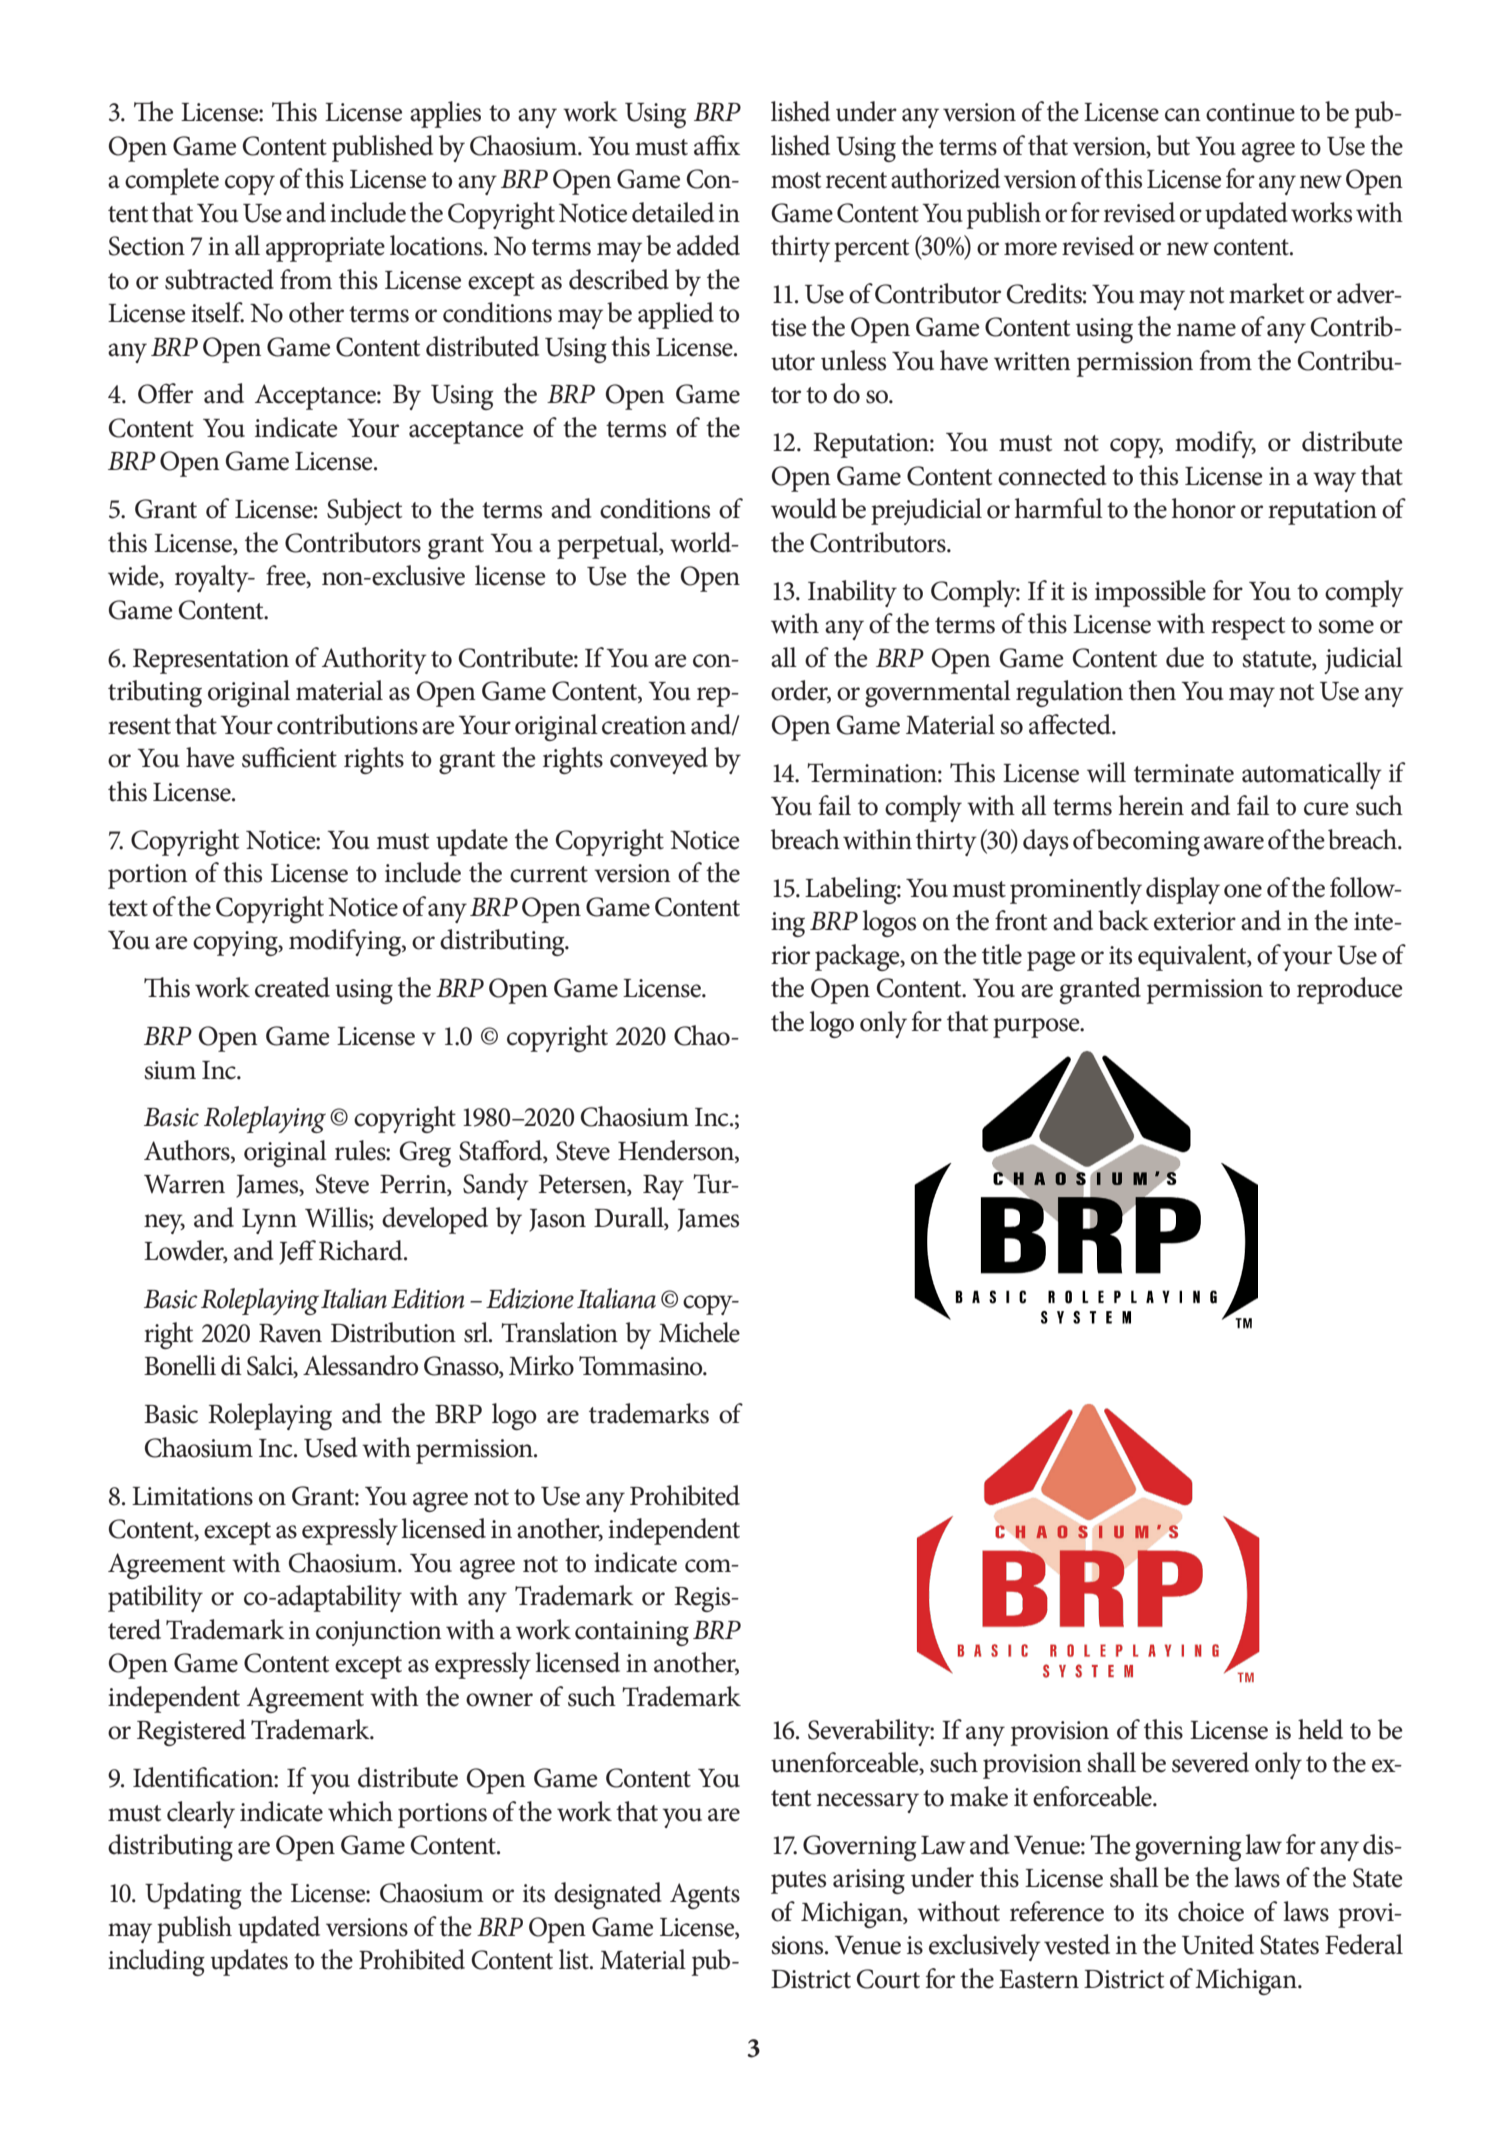  What do you see at coordinates (1037, 1028) in the screenshot?
I see `purpose` at bounding box center [1037, 1028].
